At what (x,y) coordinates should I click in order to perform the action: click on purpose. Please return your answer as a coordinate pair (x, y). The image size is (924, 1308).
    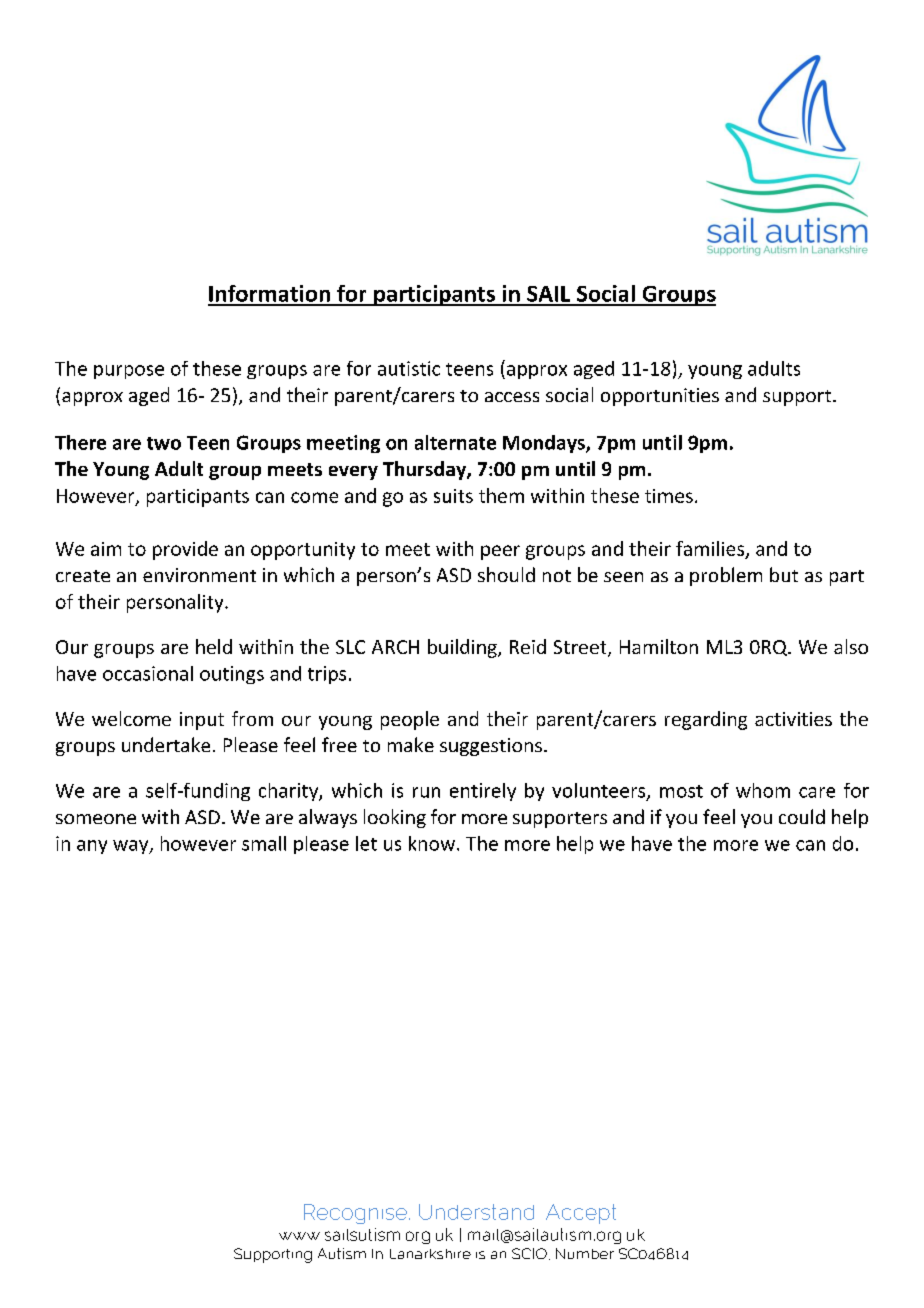
    Looking at the image, I should click on (129, 372).
